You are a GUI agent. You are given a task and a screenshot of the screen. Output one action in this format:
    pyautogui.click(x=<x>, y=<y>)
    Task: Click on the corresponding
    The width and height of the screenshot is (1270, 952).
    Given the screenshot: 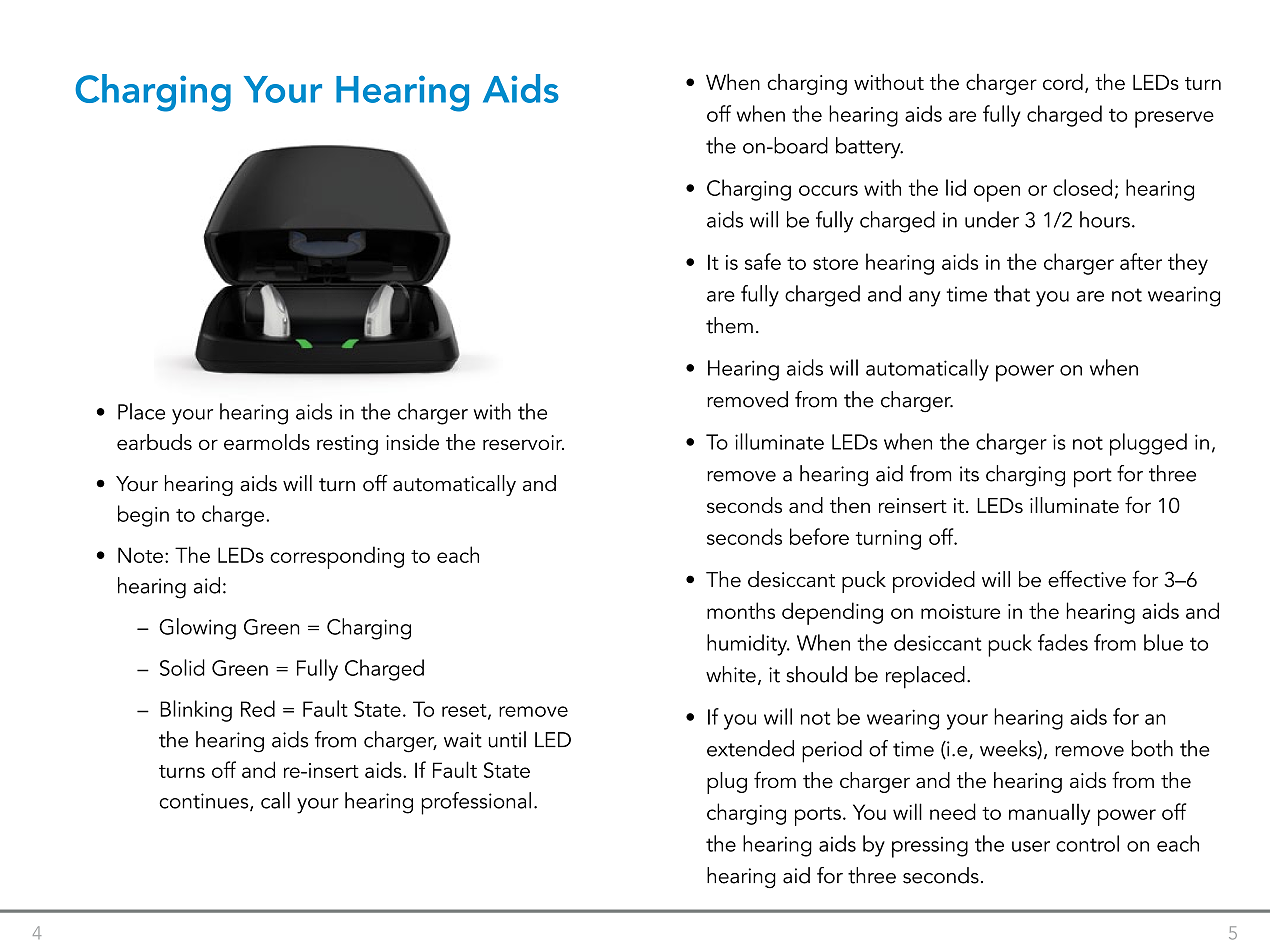 What is the action you would take?
    pyautogui.click(x=337, y=557)
